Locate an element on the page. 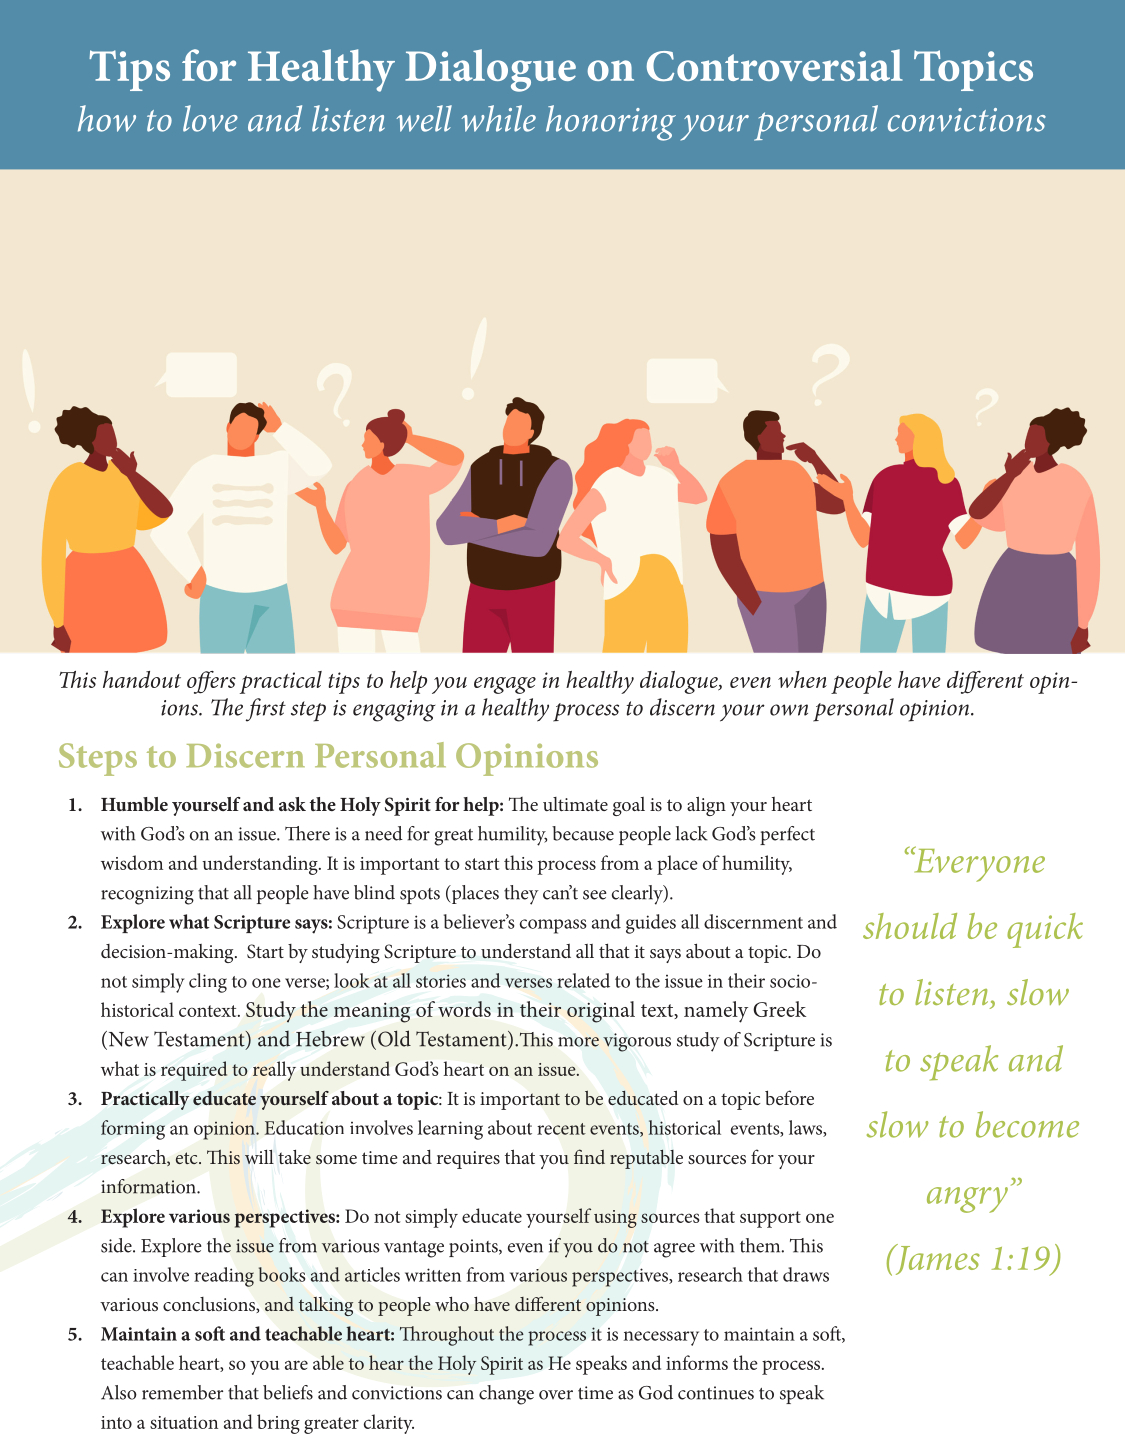 The height and width of the image is (1456, 1125). should is located at coordinates (910, 926).
